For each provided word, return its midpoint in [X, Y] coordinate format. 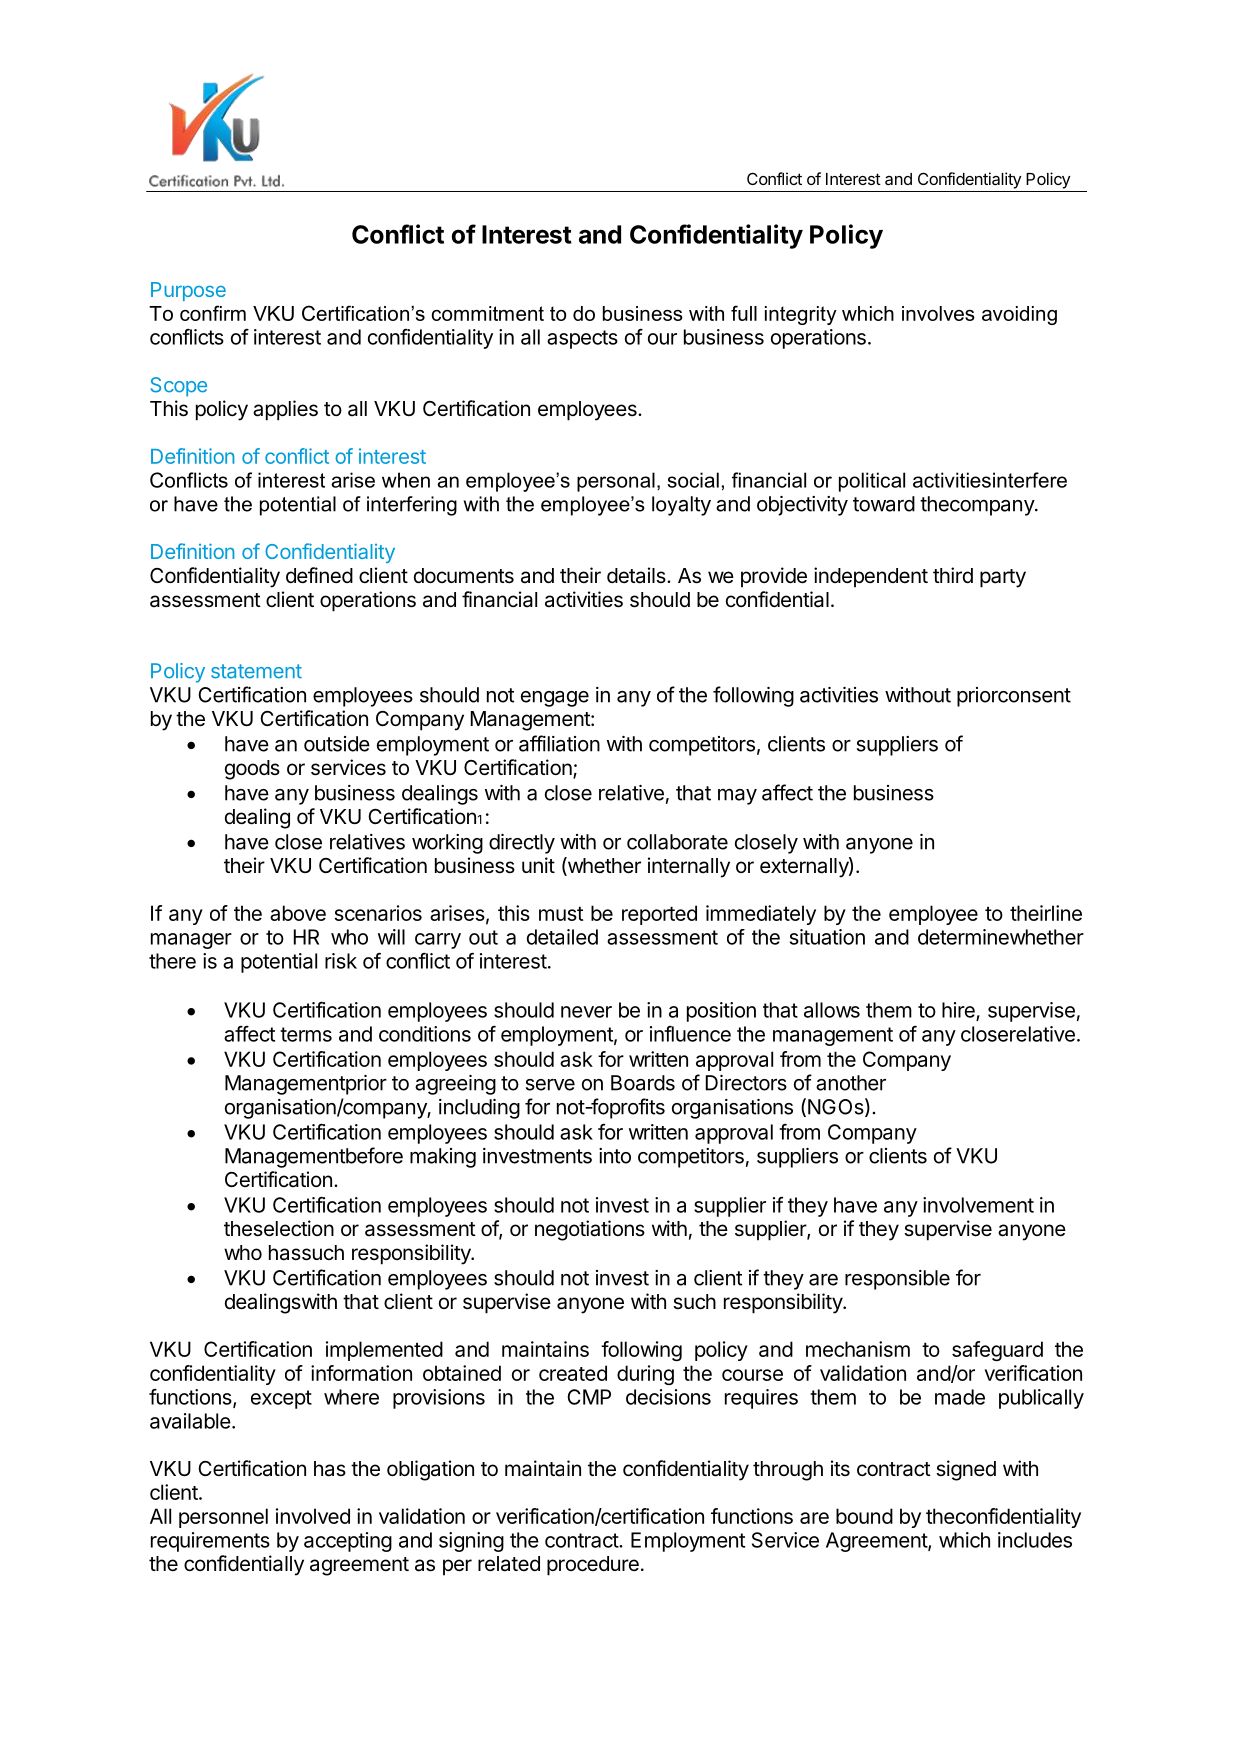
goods [252, 770]
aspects [582, 339]
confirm [213, 313]
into [615, 1156]
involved [313, 1516]
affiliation [559, 743]
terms [306, 1034]
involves [938, 313]
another [851, 1083]
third [953, 575]
